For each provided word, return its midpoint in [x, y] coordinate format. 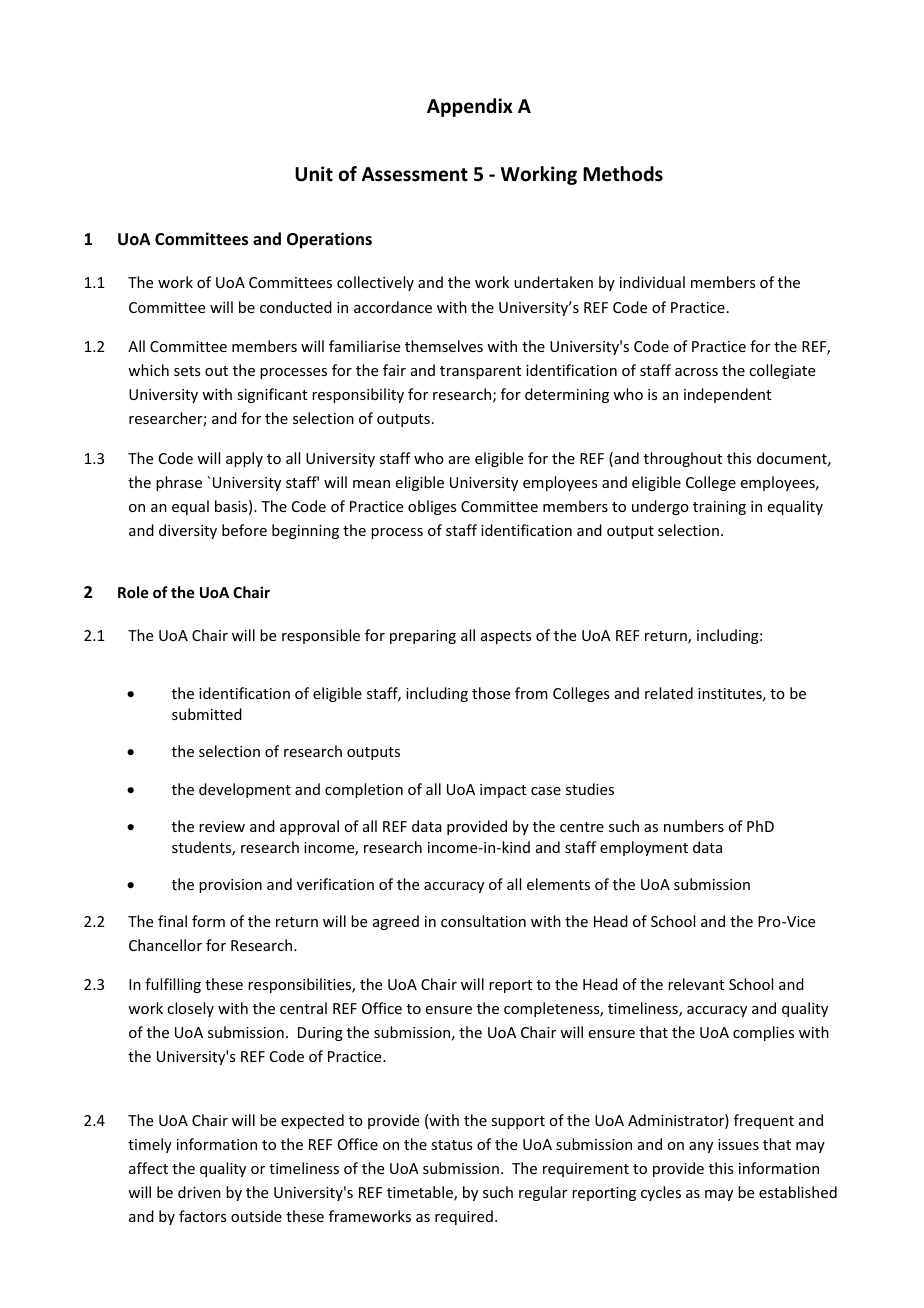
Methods [623, 174]
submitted [207, 714]
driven [199, 1192]
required [464, 1217]
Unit [314, 174]
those [491, 693]
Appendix [470, 107]
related [669, 693]
